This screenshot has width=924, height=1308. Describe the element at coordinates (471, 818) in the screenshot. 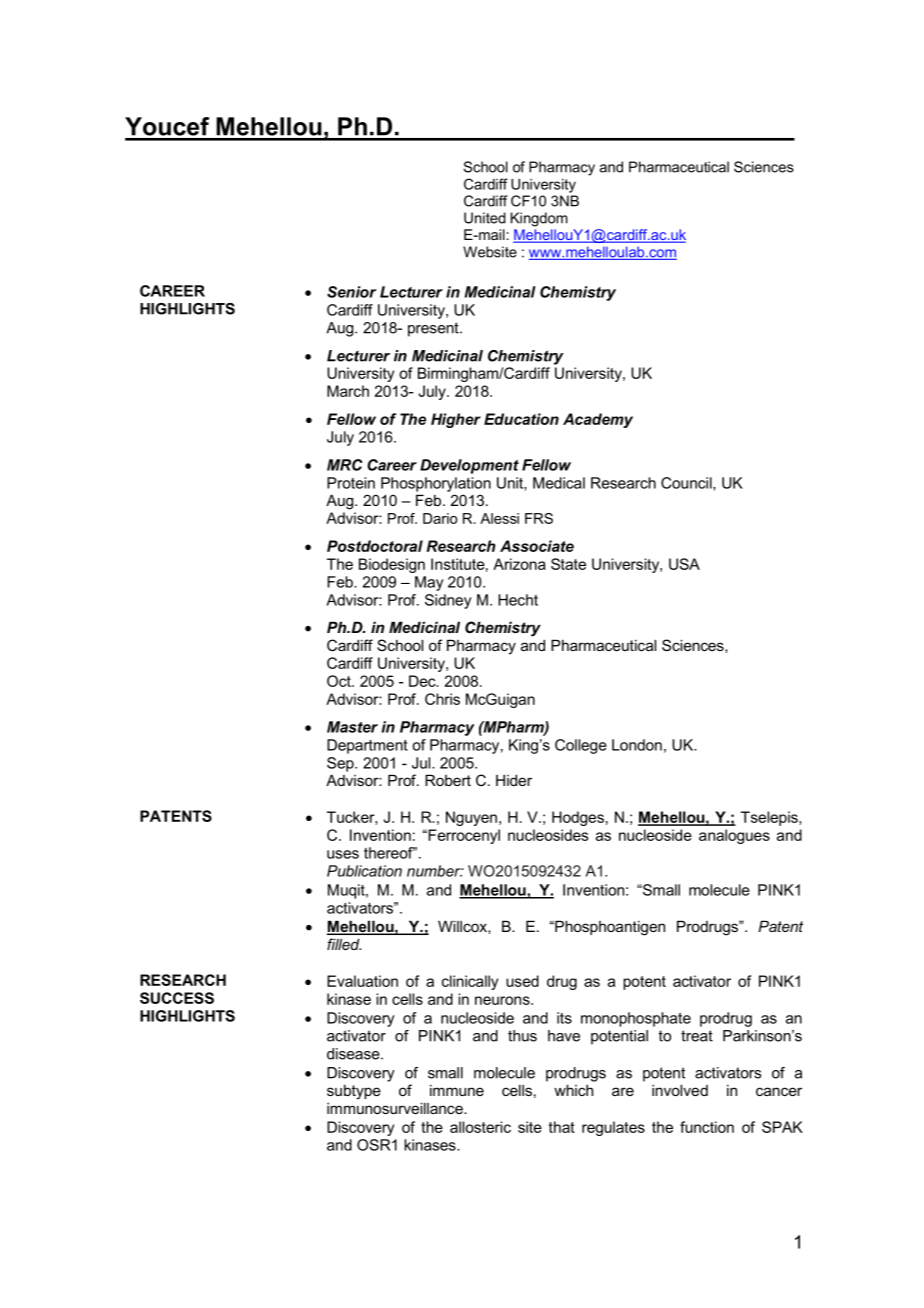

I see `Nguyen` at that location.
